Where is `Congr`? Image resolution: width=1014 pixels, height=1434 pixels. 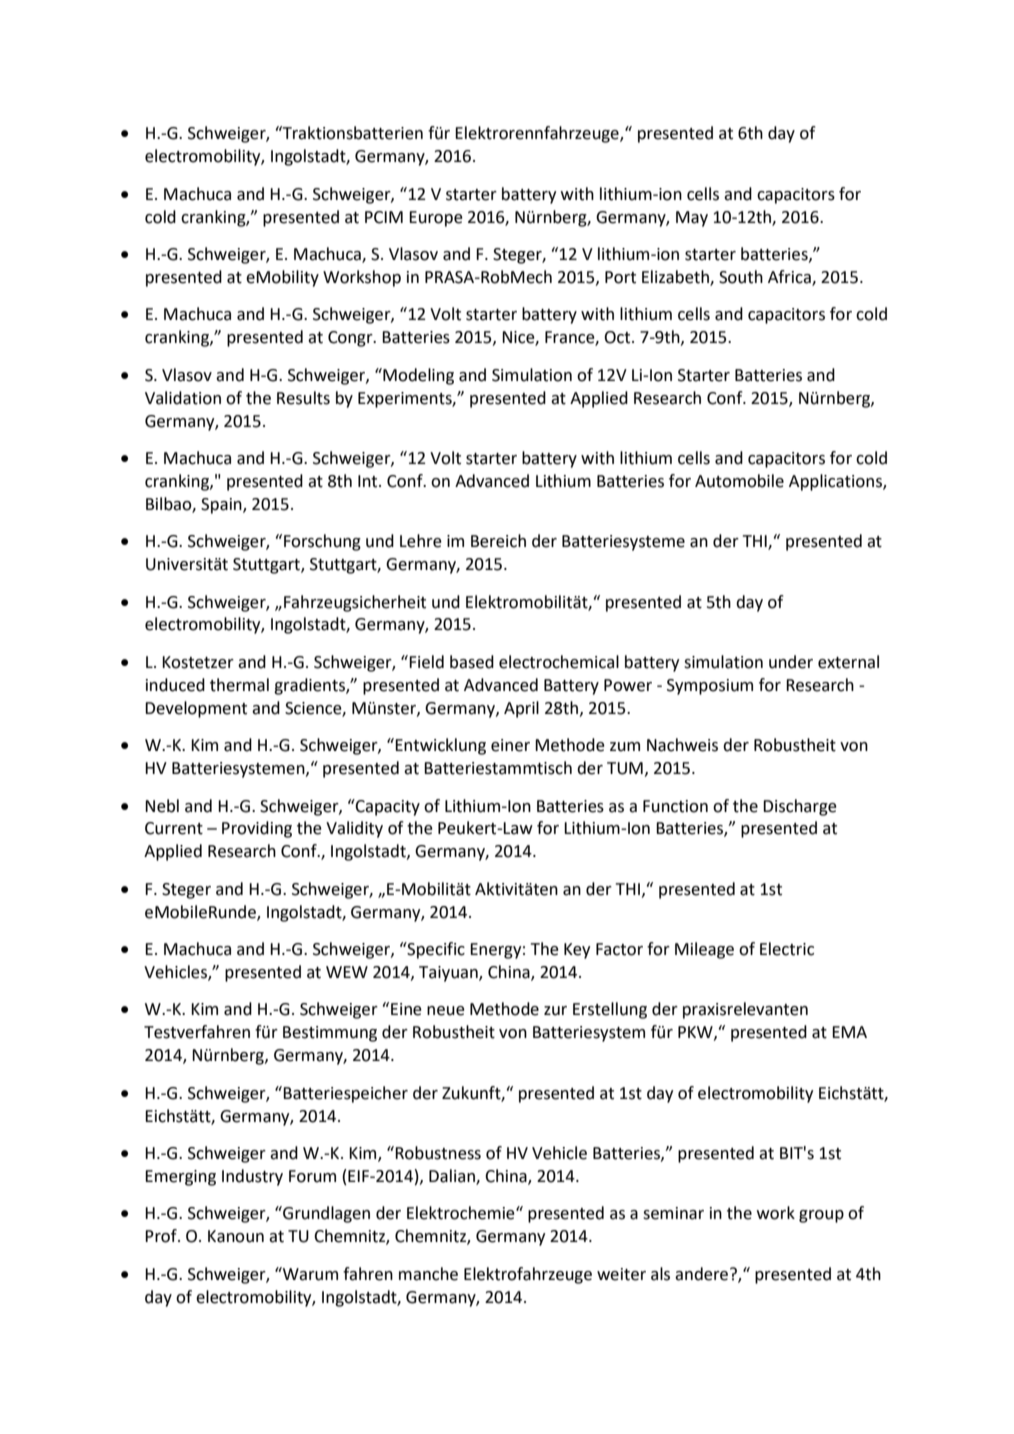 Congr is located at coordinates (351, 339).
